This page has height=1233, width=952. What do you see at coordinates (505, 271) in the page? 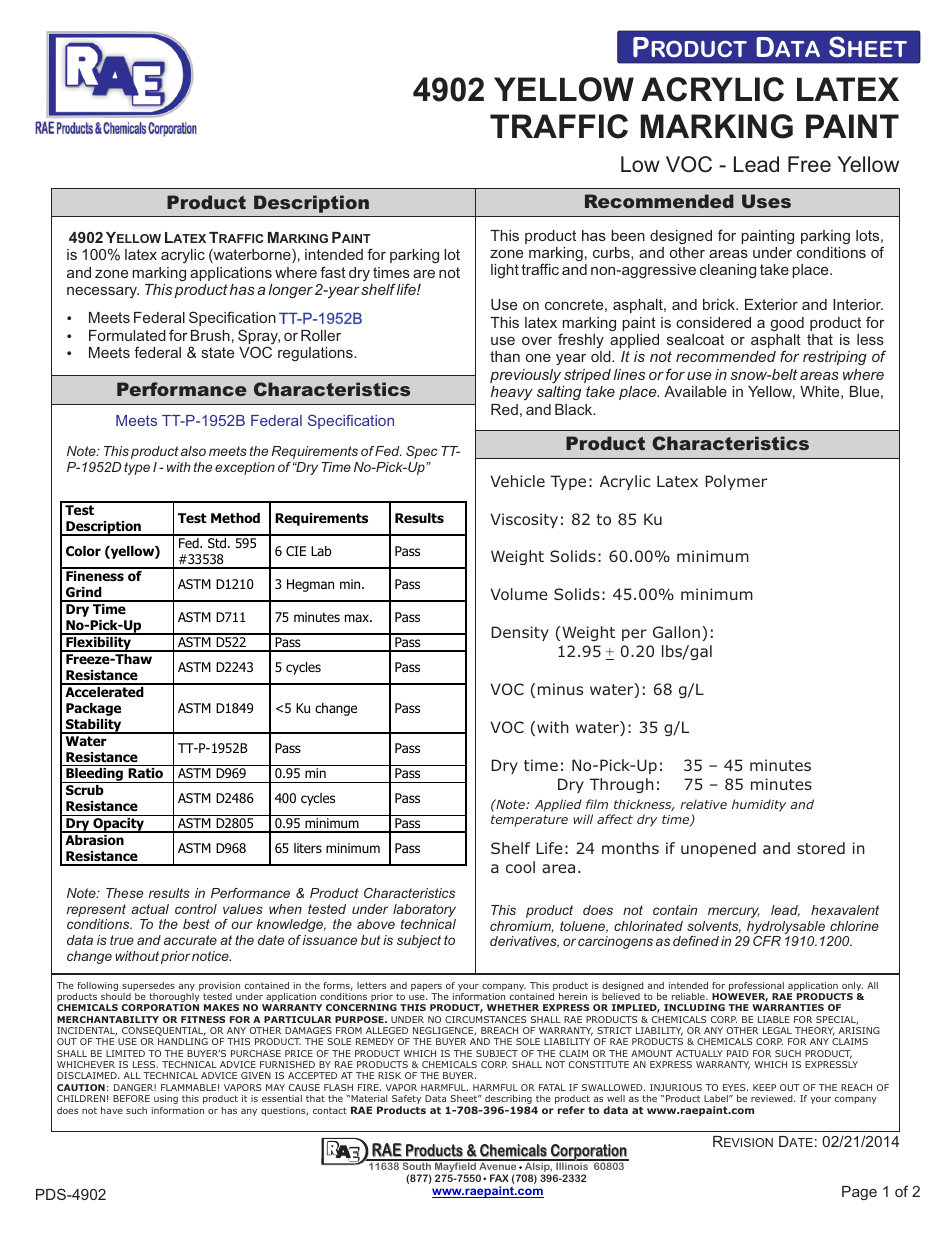
I see `light` at bounding box center [505, 271].
